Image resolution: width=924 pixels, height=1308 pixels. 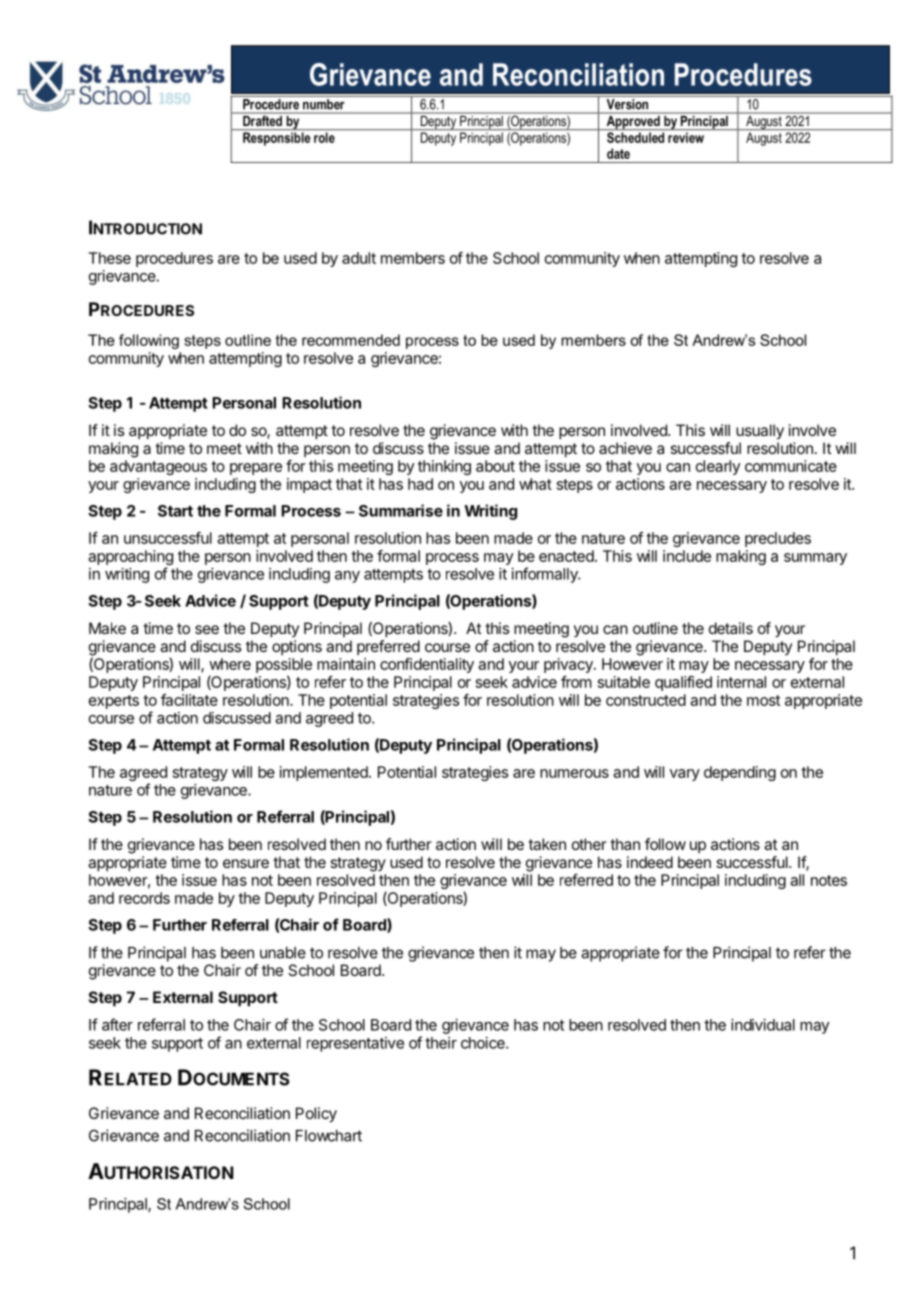 What do you see at coordinates (324, 137) in the screenshot?
I see `role` at bounding box center [324, 137].
